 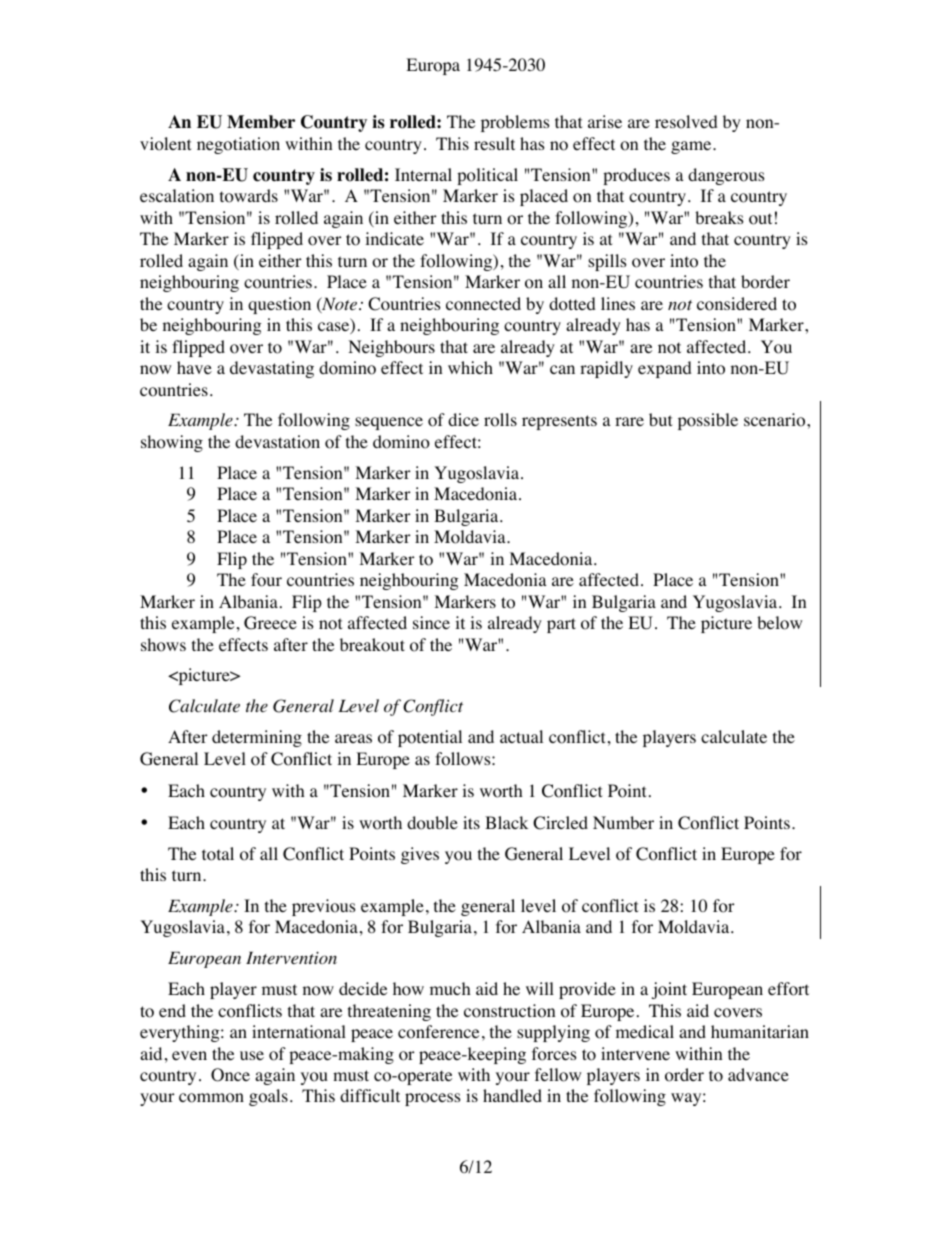 I want to click on Member, so click(x=261, y=122).
